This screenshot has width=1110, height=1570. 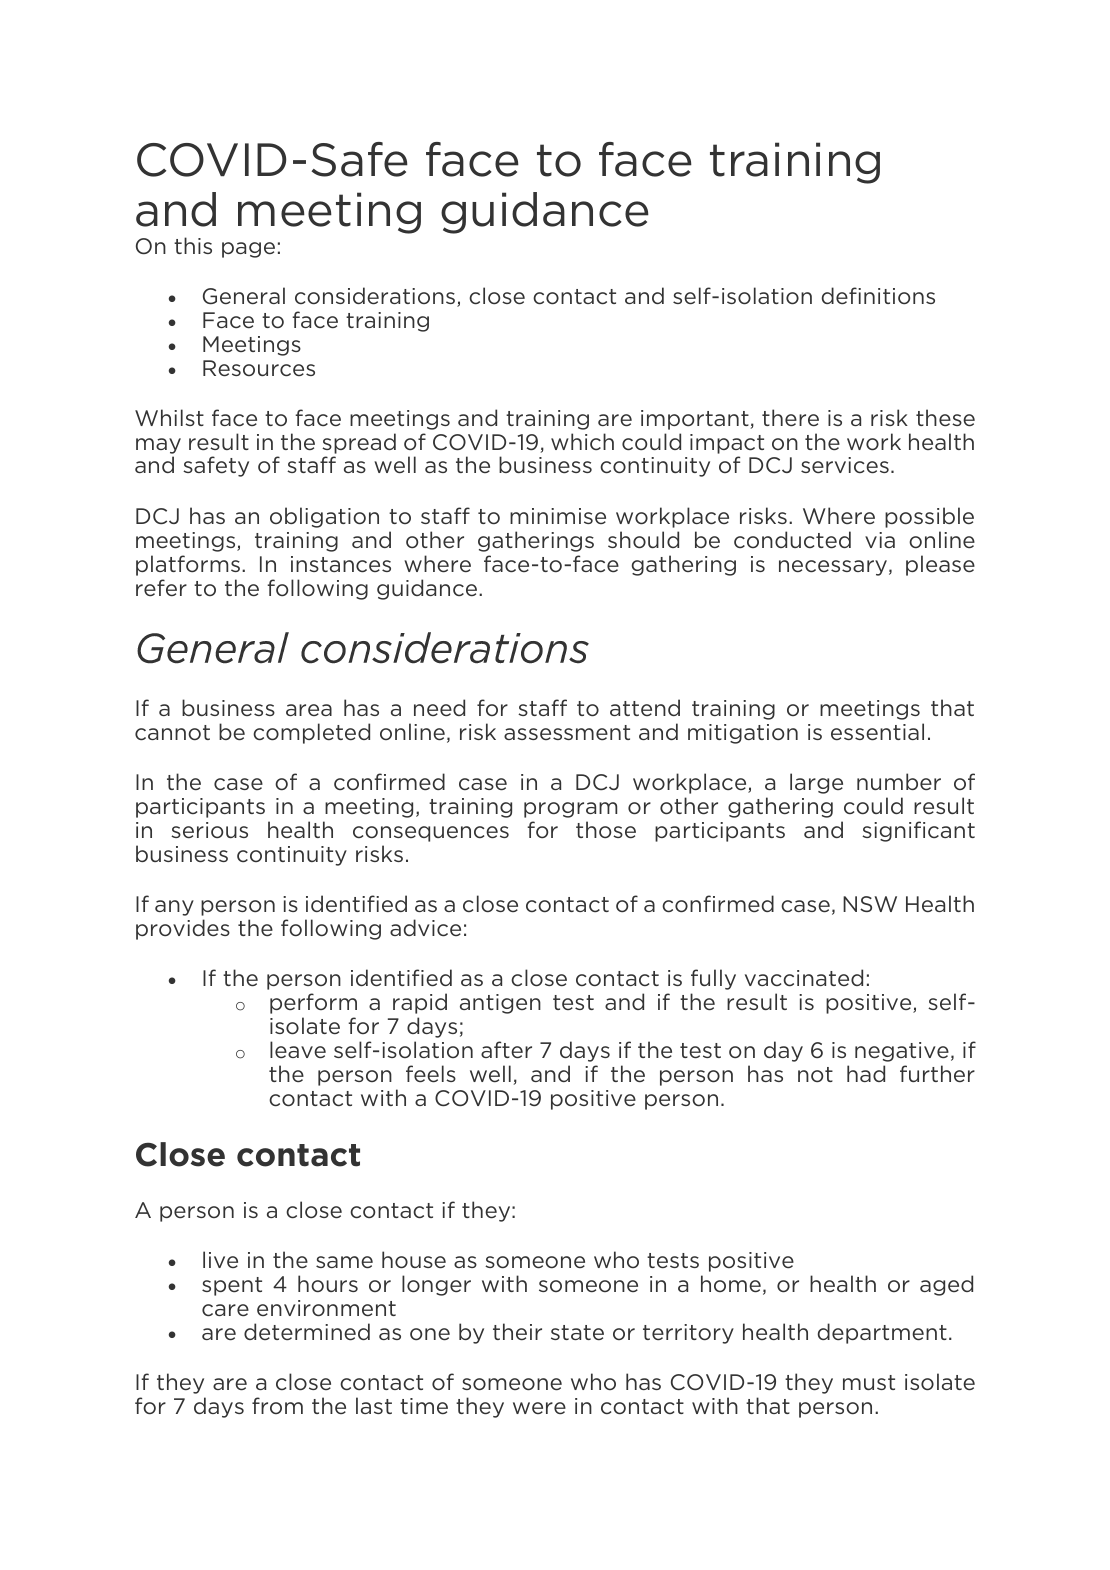 What do you see at coordinates (500, 1004) in the screenshot?
I see `antigen` at bounding box center [500, 1004].
